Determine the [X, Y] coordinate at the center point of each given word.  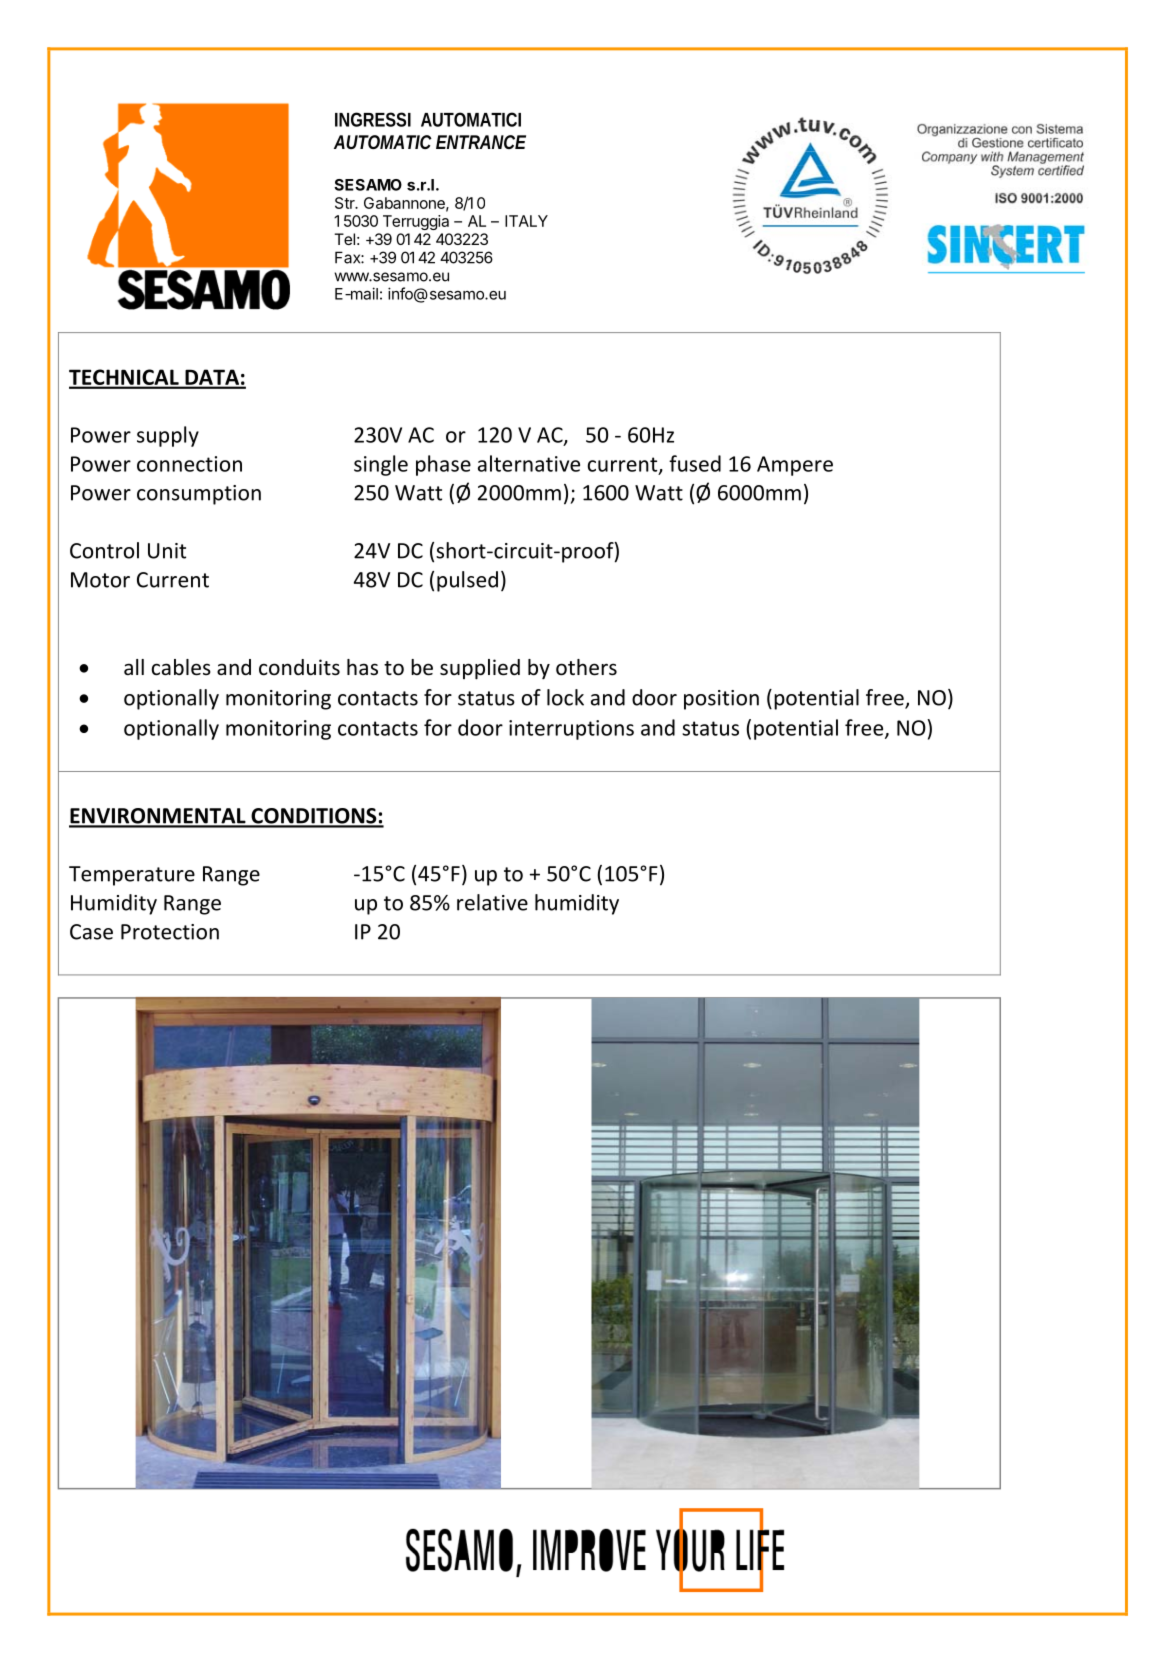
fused [695, 463]
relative [492, 902]
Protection [170, 932]
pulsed [467, 581]
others [586, 667]
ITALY [526, 221]
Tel [344, 239]
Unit [167, 551]
